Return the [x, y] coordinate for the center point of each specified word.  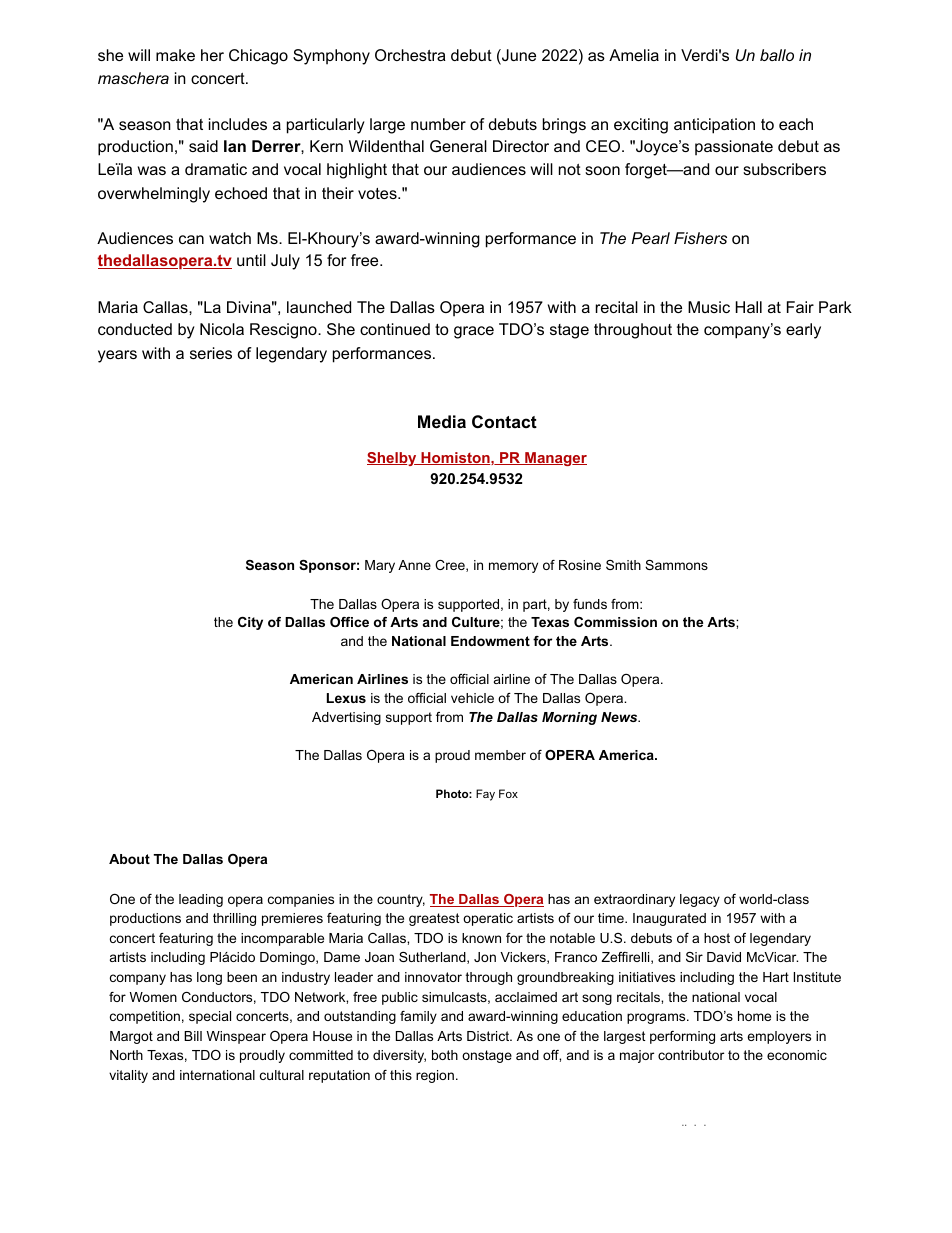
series [211, 353]
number [438, 124]
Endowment [490, 641]
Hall [749, 307]
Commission [615, 622]
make [175, 55]
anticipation [714, 126]
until [251, 260]
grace [474, 332]
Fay [485, 795]
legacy [700, 900]
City [250, 623]
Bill [193, 1036]
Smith [623, 565]
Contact [504, 422]
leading [201, 900]
